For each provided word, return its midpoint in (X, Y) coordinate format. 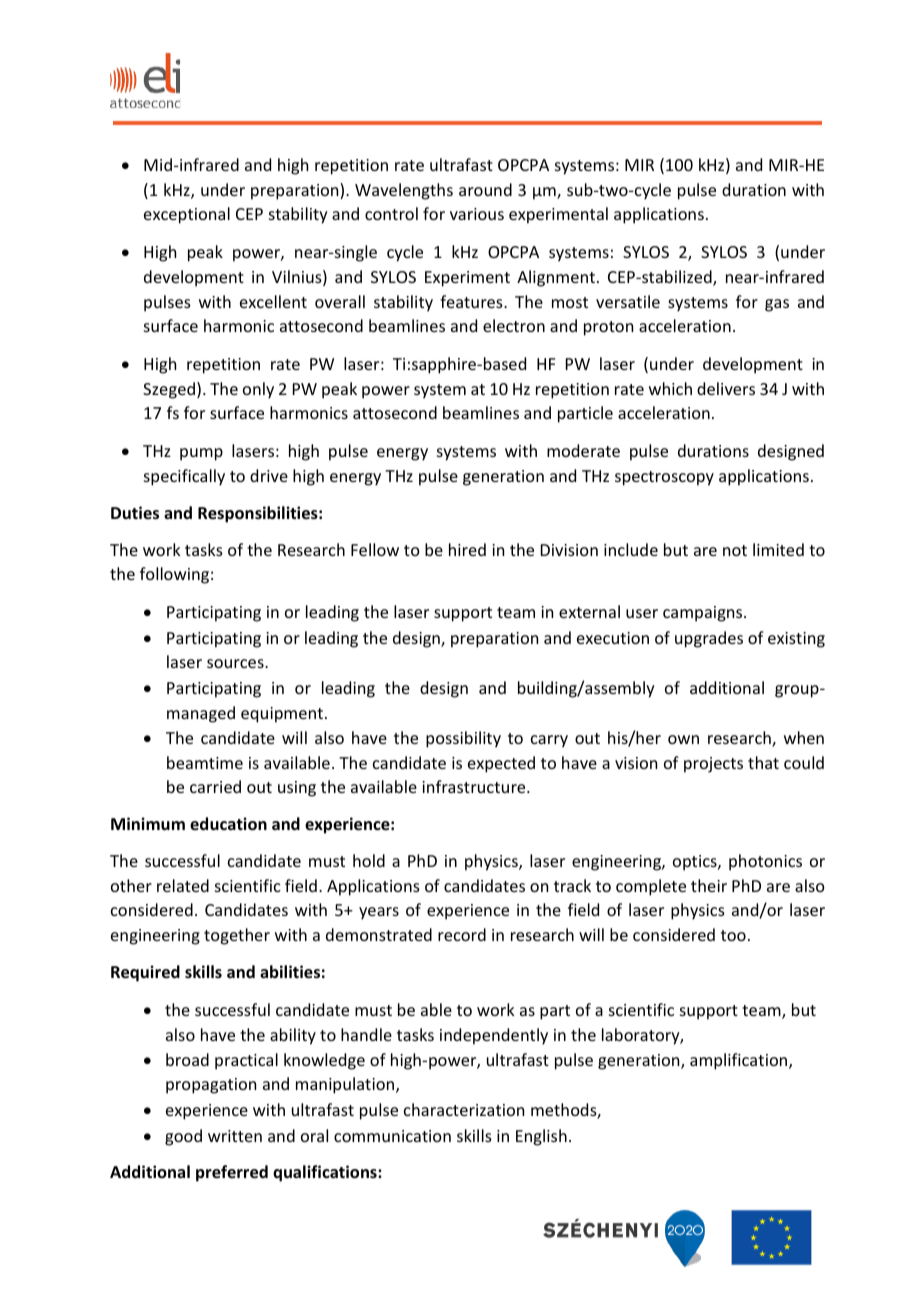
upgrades (709, 639)
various (477, 214)
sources (236, 663)
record (462, 934)
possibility (463, 739)
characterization (464, 1109)
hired (467, 549)
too (733, 935)
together (237, 936)
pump (201, 454)
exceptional (187, 215)
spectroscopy (664, 478)
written (235, 1136)
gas (777, 305)
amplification (740, 1061)
